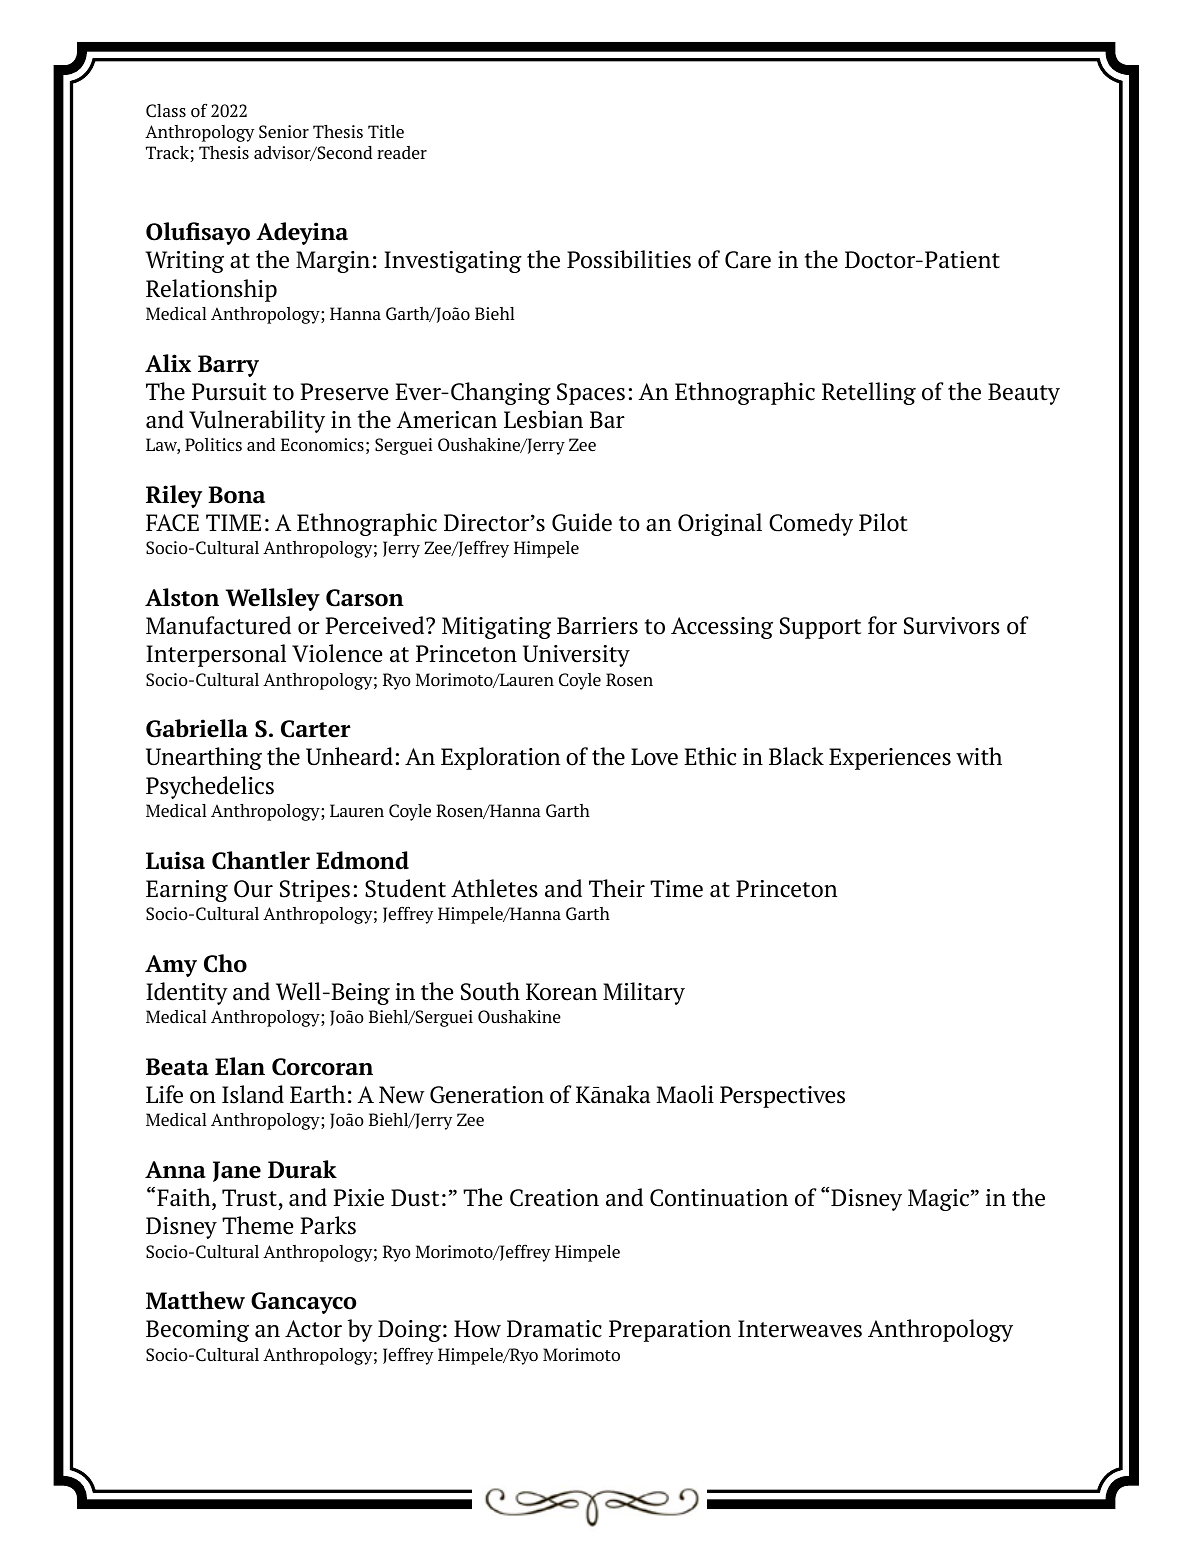  I want to click on Vulnerability, so click(257, 421).
